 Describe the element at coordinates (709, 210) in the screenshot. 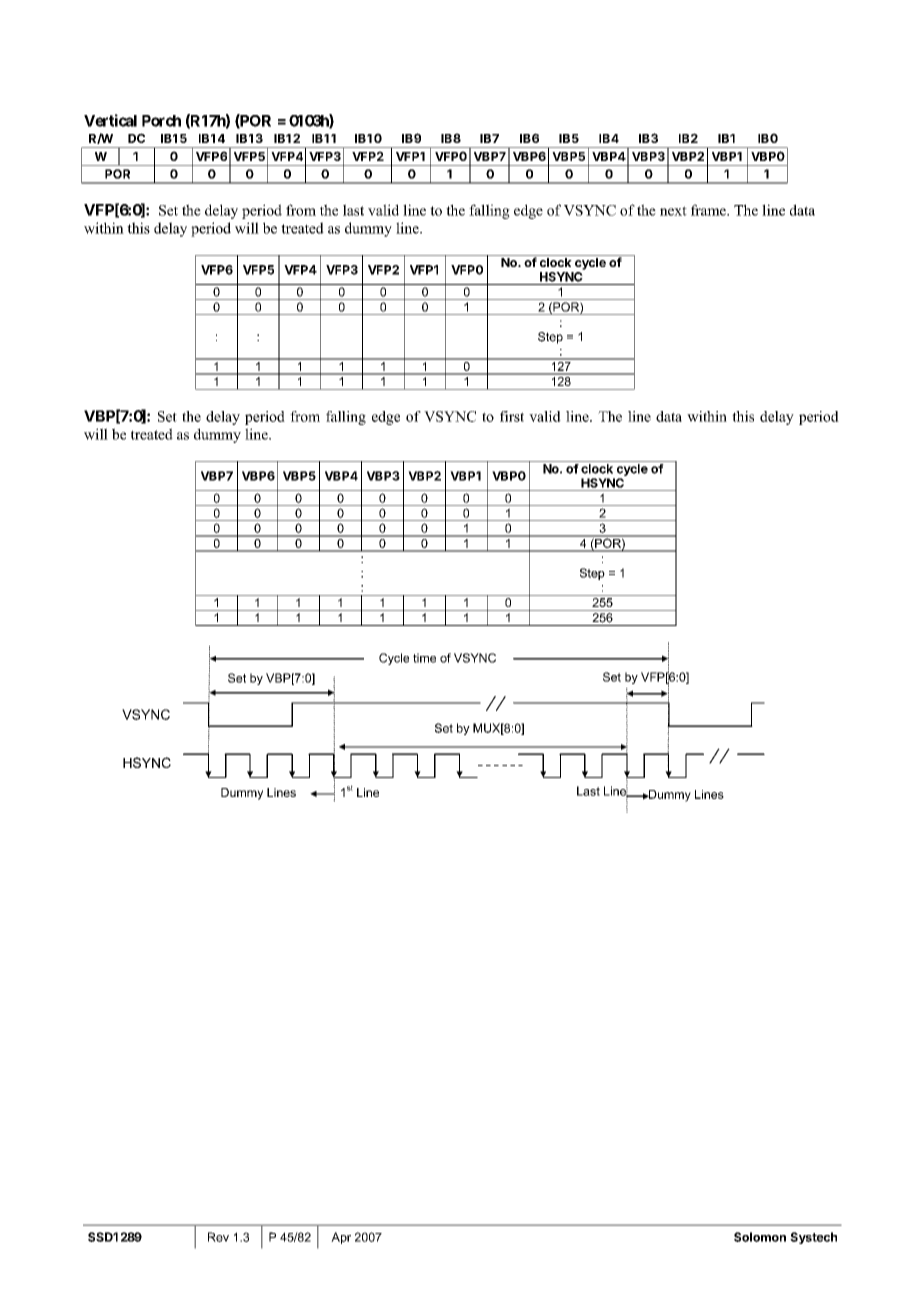

I see `frame` at that location.
